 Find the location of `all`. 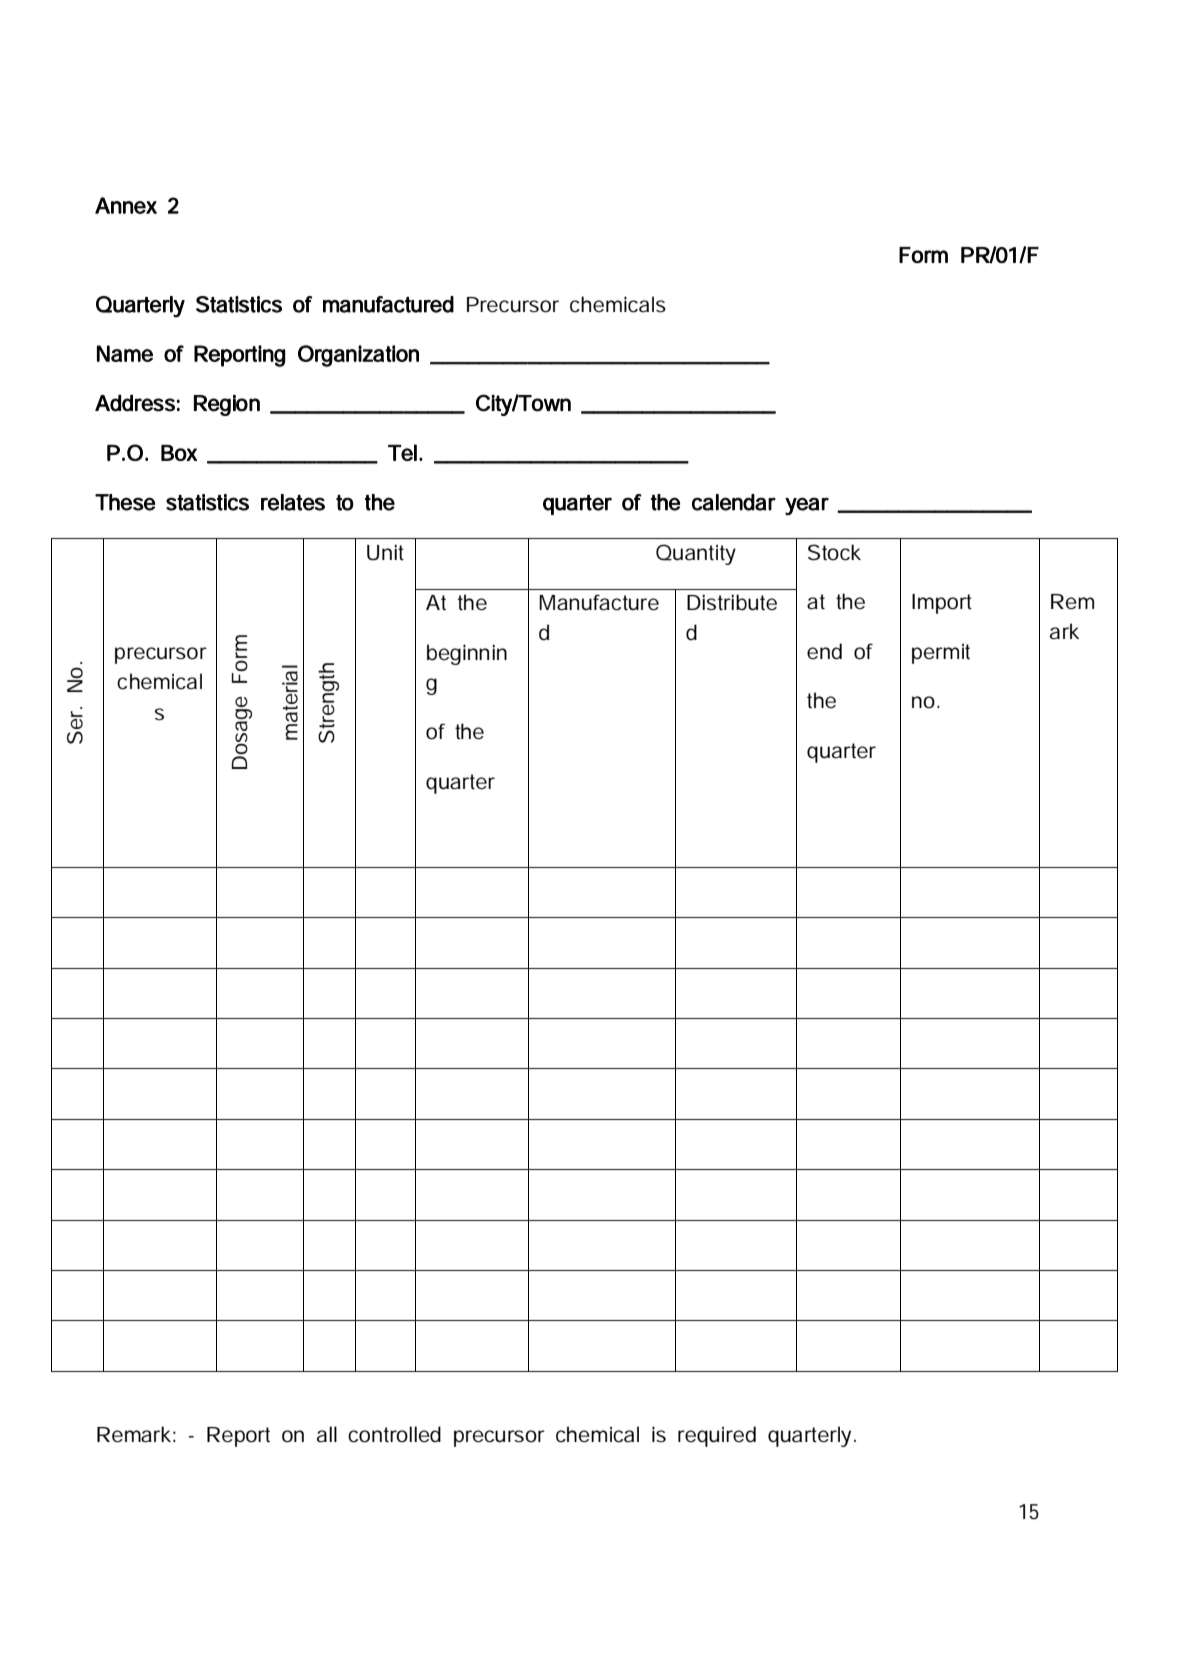

all is located at coordinates (327, 1434).
